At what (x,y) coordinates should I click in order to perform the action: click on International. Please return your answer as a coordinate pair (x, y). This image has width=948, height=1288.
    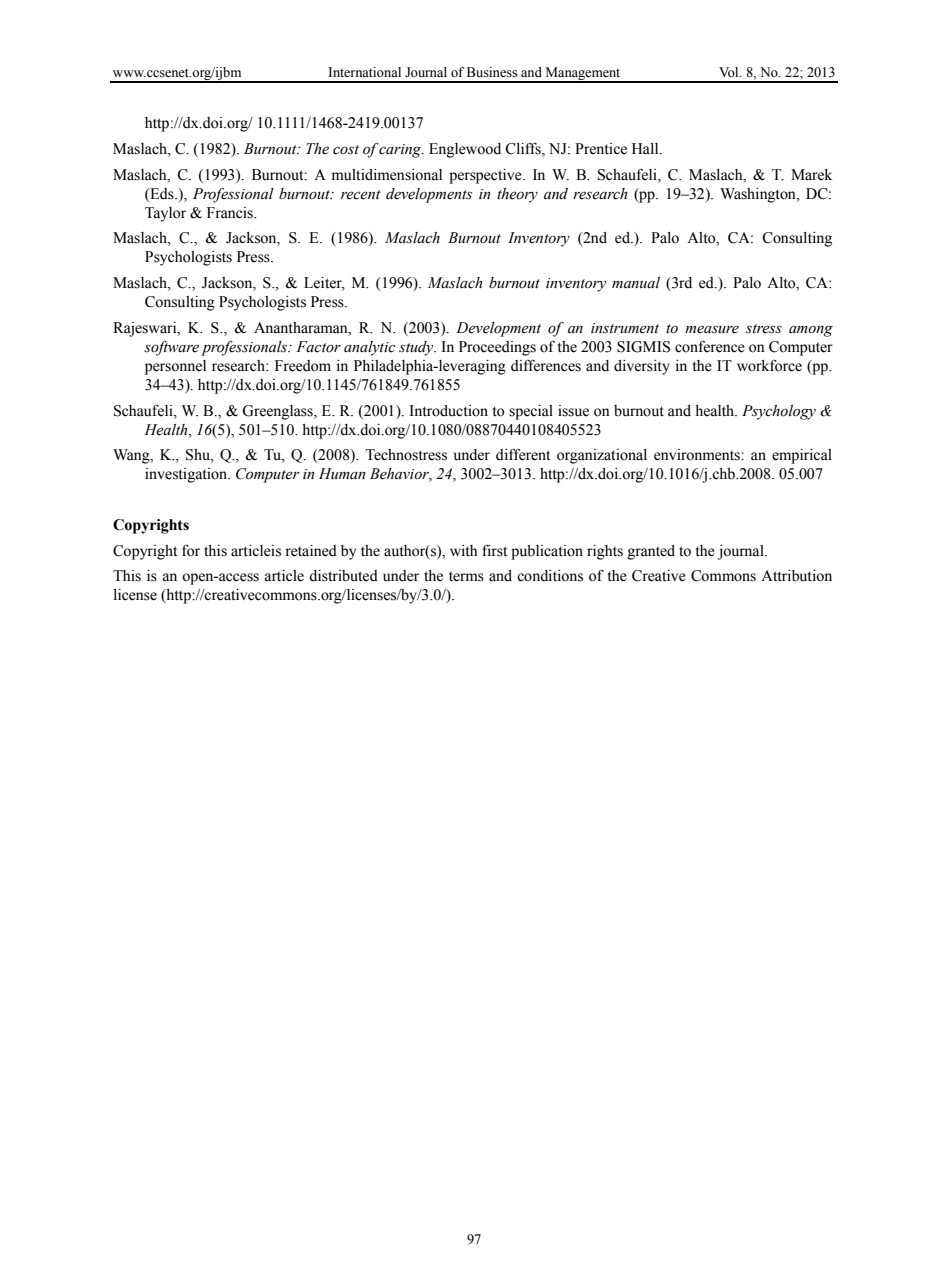
    Looking at the image, I should click on (365, 72).
